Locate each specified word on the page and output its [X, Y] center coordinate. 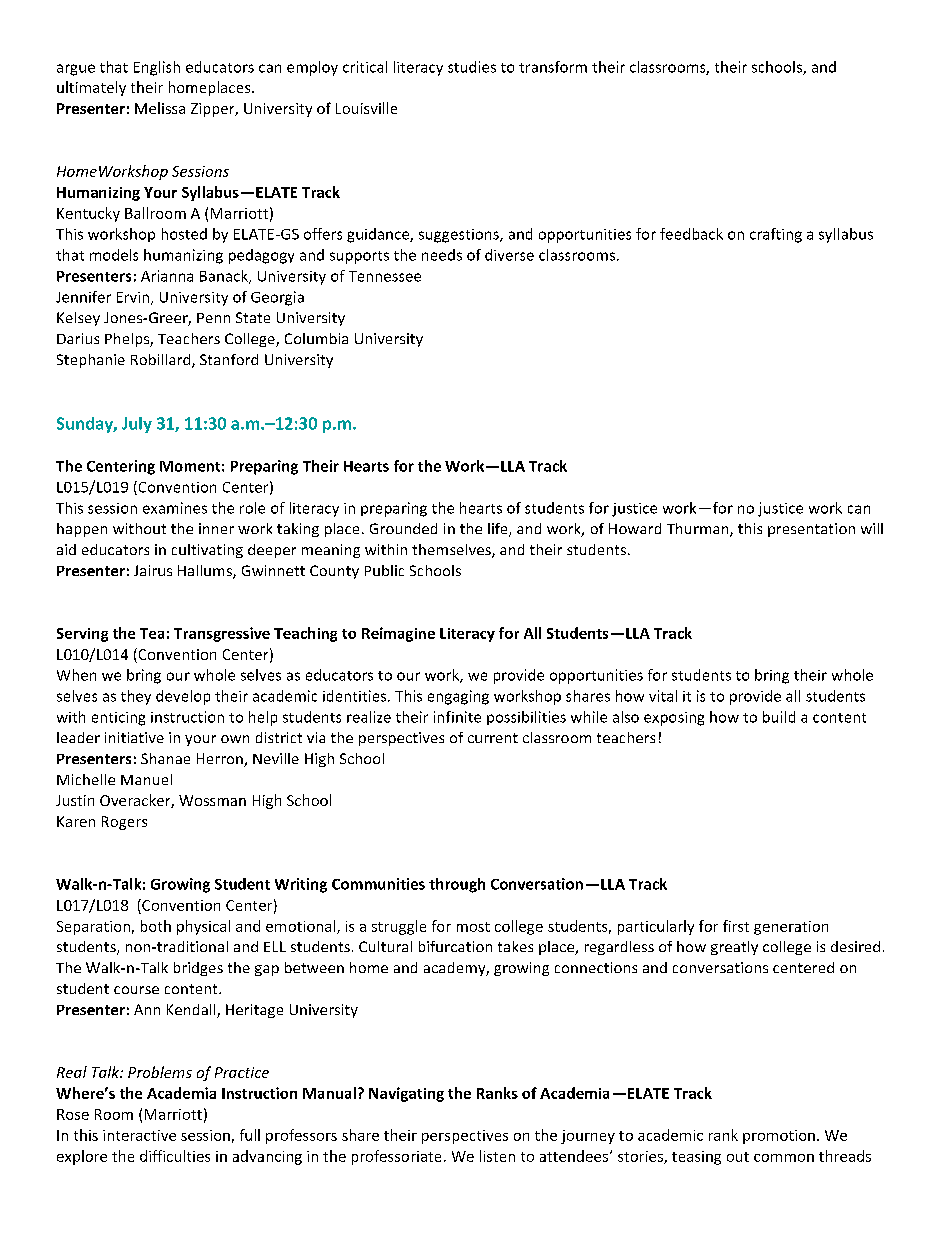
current [493, 738]
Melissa [160, 108]
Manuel [146, 779]
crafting [776, 235]
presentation [811, 530]
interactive [139, 1135]
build [779, 717]
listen [497, 1156]
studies [472, 67]
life [499, 530]
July [137, 425]
